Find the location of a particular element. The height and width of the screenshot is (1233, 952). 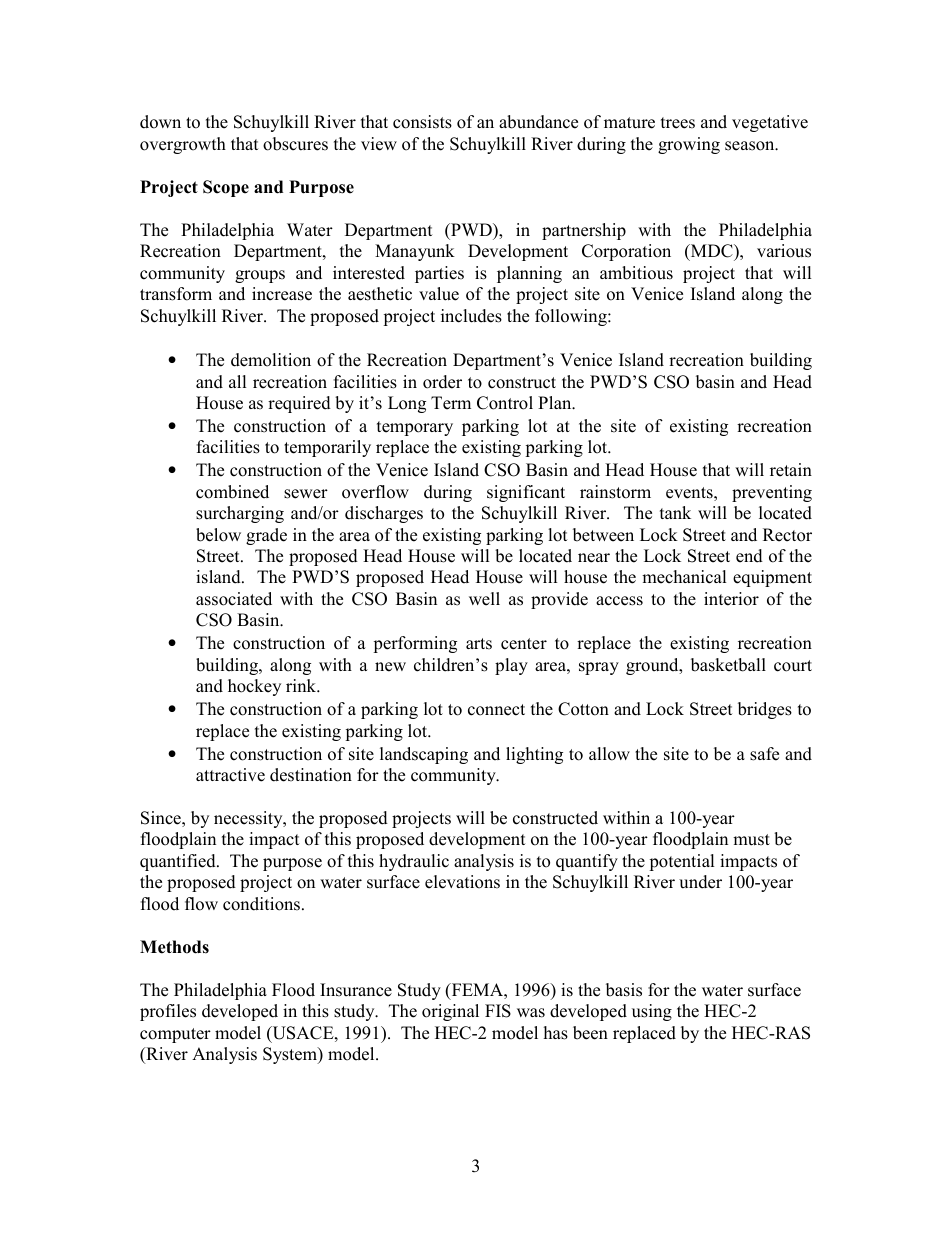

landscaping is located at coordinates (424, 755).
